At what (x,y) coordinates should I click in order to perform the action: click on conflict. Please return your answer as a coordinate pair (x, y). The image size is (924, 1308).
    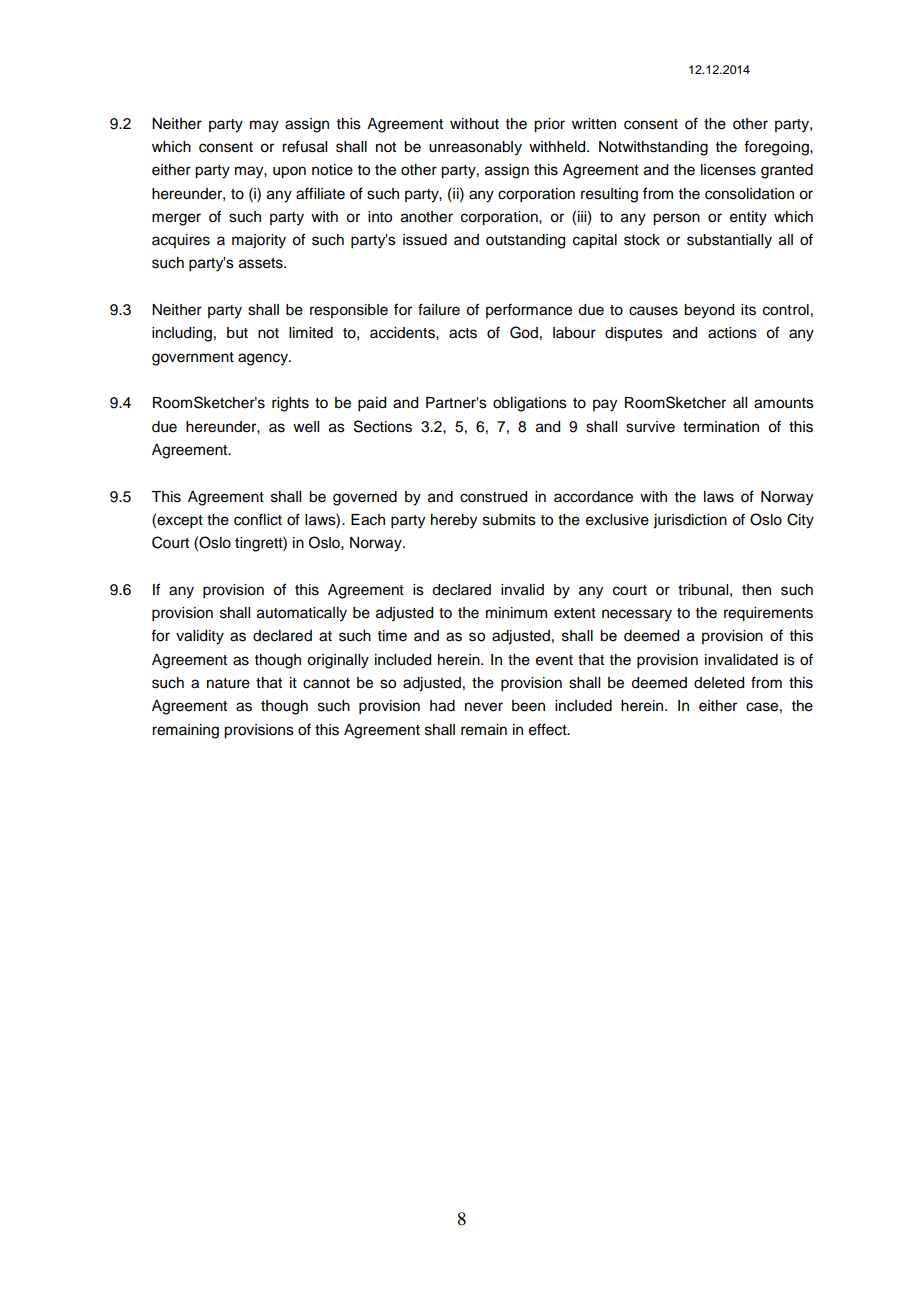
    Looking at the image, I should click on (258, 519).
